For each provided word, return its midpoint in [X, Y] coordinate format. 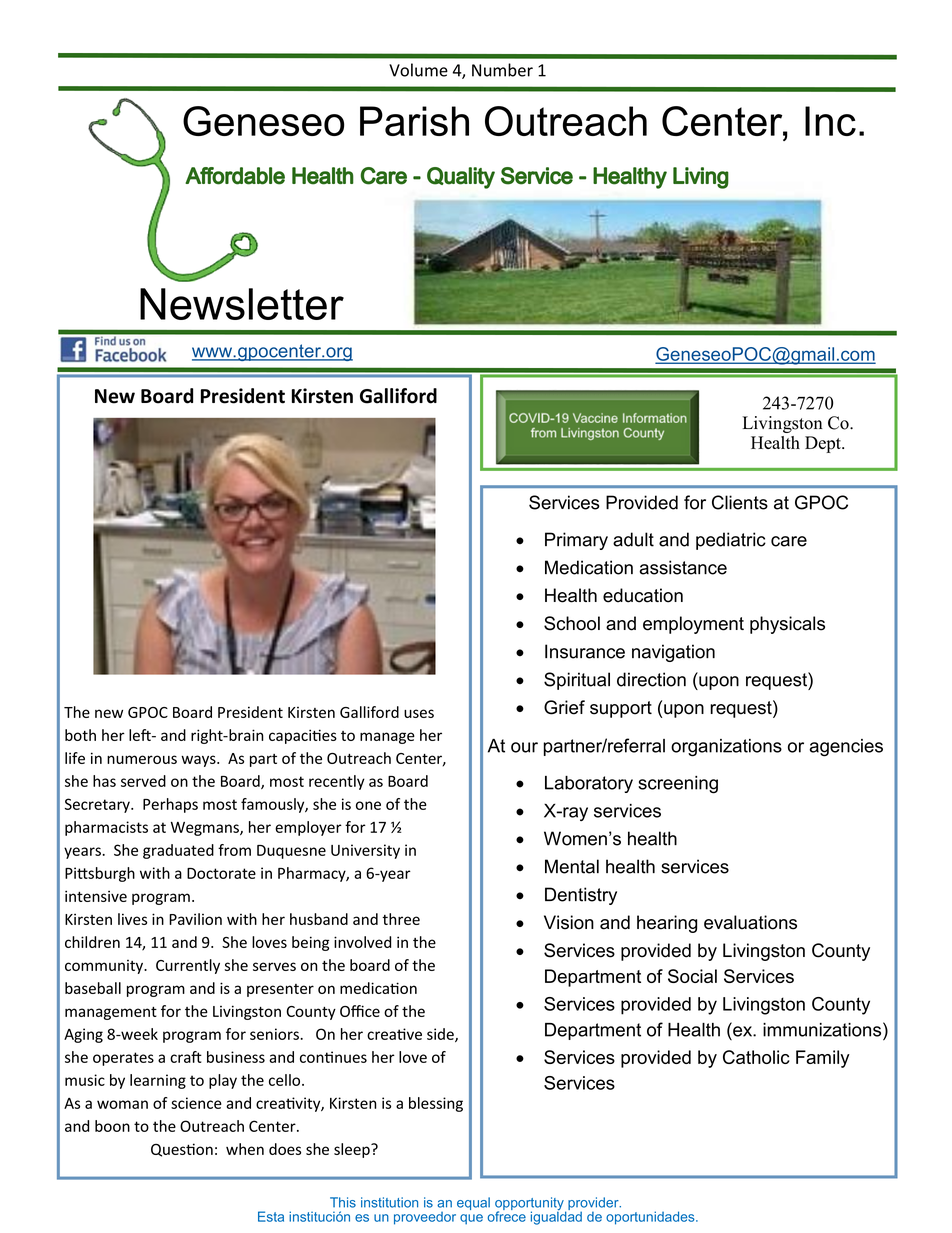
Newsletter [242, 304]
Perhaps [170, 805]
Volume [418, 70]
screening [678, 785]
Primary [576, 541]
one [368, 805]
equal [473, 1203]
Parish [414, 121]
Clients [740, 502]
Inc [830, 121]
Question [182, 1150]
